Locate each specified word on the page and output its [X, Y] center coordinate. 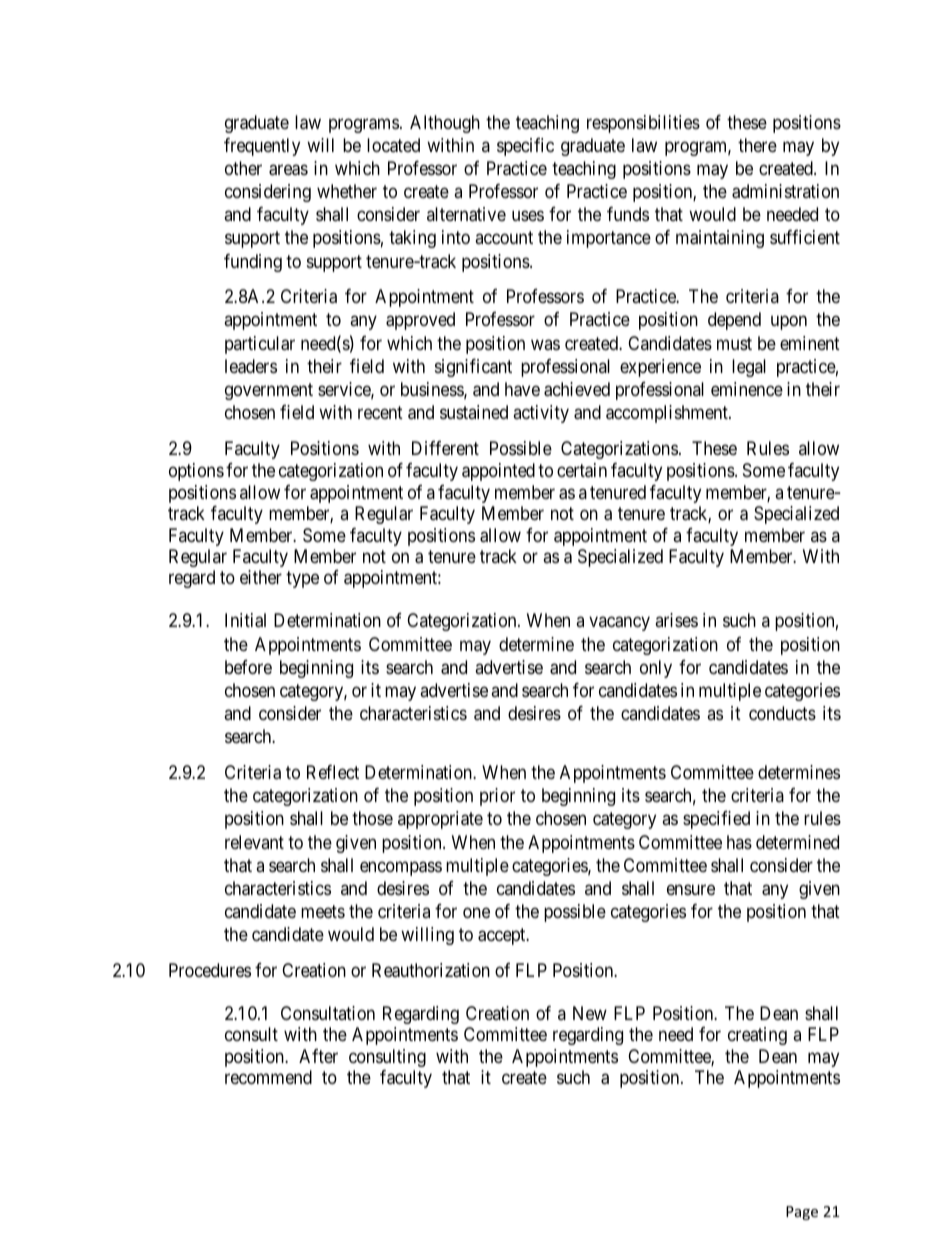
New [590, 1013]
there [757, 145]
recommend [268, 1077]
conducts [782, 713]
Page [802, 1213]
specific [525, 147]
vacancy [619, 624]
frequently [262, 147]
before [248, 667]
